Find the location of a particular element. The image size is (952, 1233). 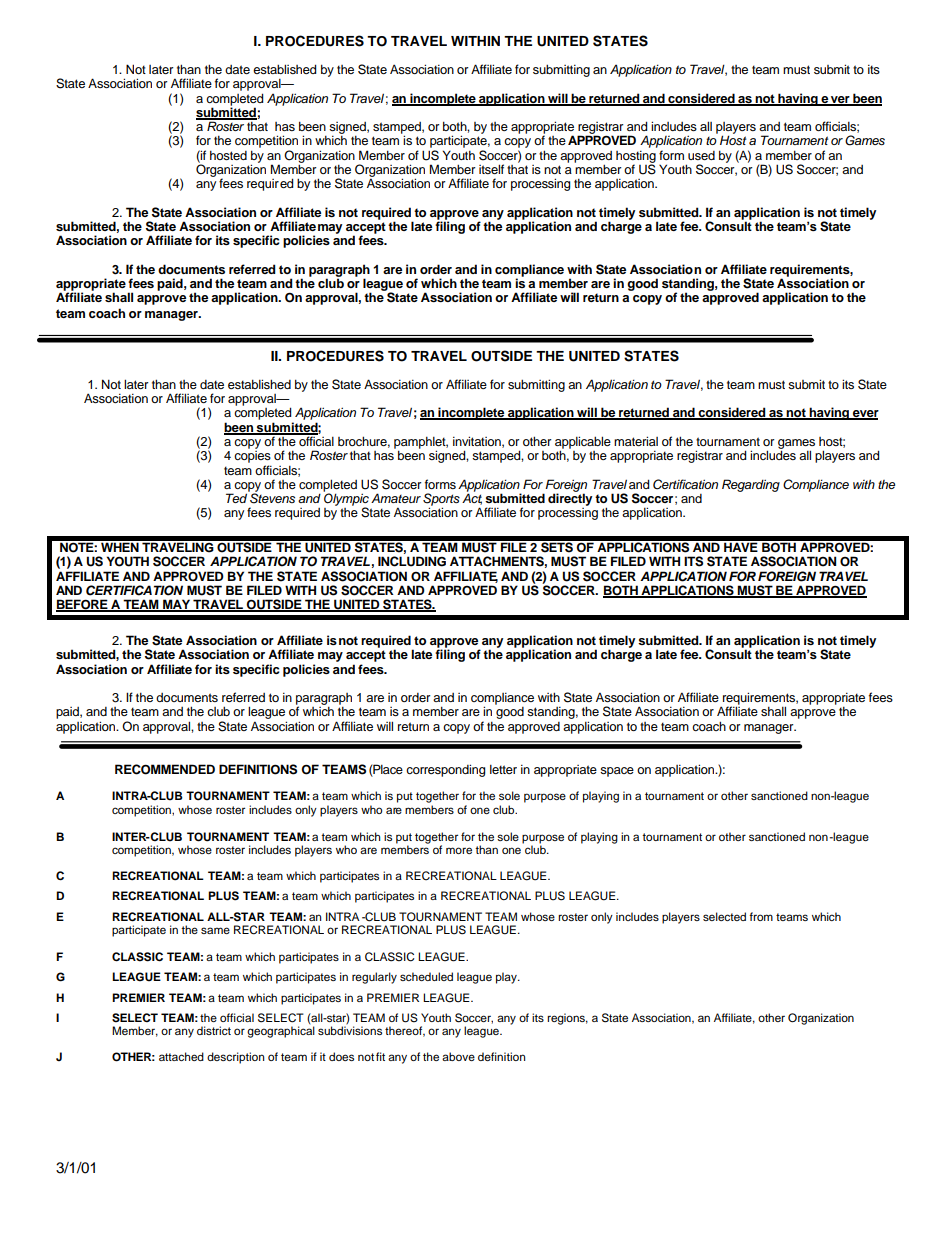

space is located at coordinates (617, 772).
